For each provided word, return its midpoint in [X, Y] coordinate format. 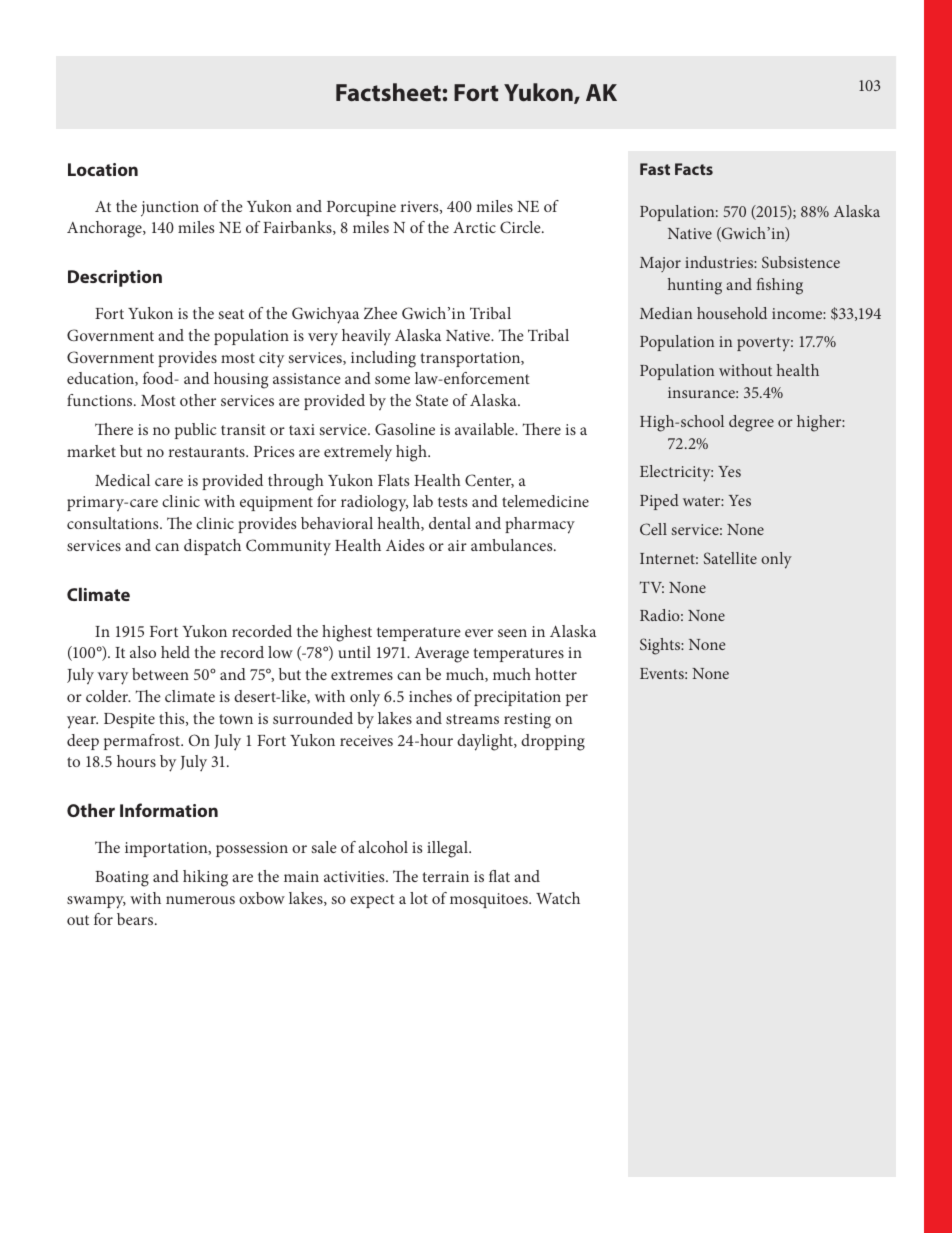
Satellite [730, 558]
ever [479, 633]
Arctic [474, 227]
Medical [122, 480]
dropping [553, 742]
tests [452, 502]
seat [231, 314]
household [732, 313]
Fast [655, 169]
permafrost [143, 742]
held [175, 652]
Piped [659, 502]
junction [170, 209]
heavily [366, 337]
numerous [200, 900]
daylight [486, 742]
